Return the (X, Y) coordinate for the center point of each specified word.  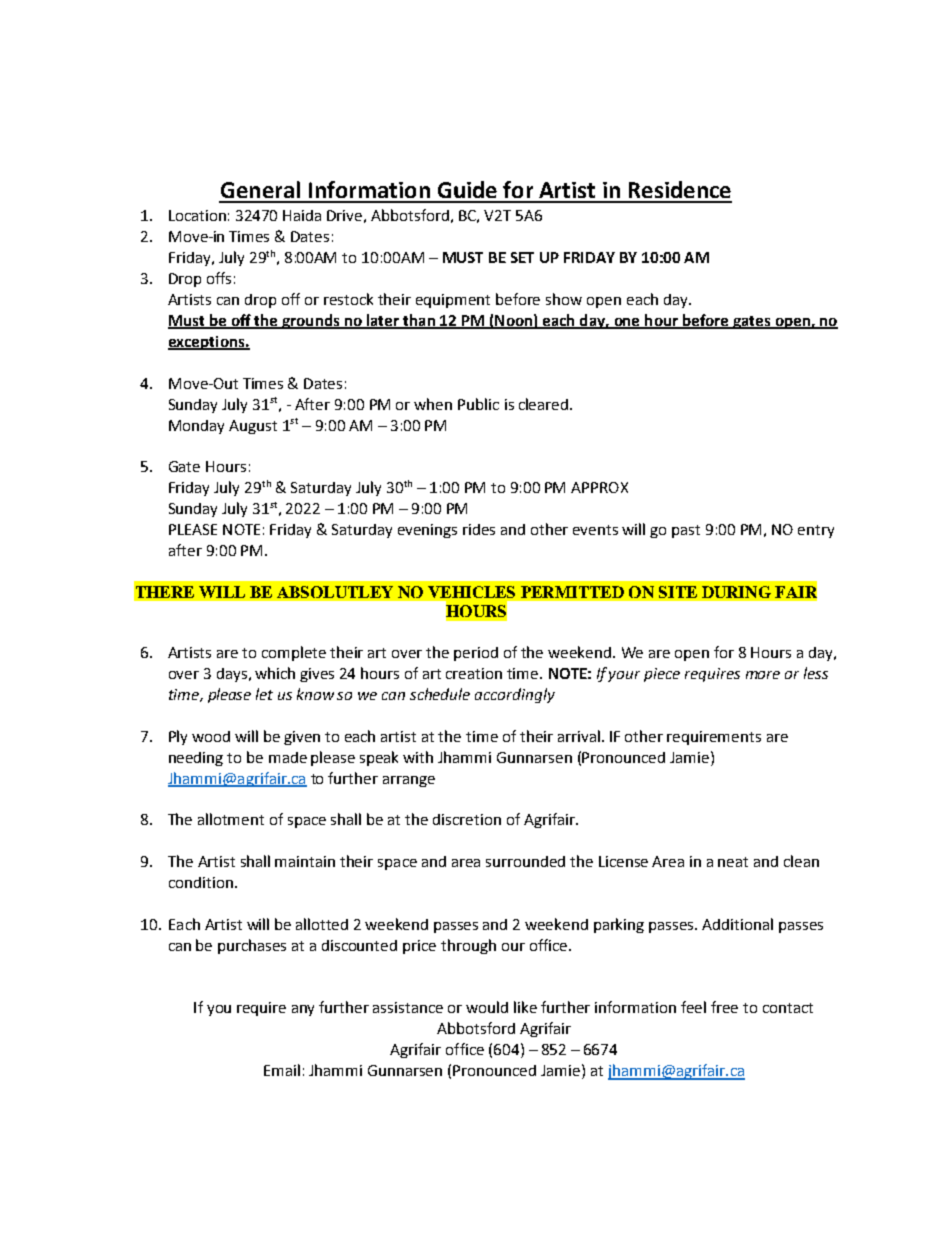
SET (522, 257)
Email (282, 1070)
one (627, 323)
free (724, 1007)
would (487, 1007)
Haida (302, 215)
